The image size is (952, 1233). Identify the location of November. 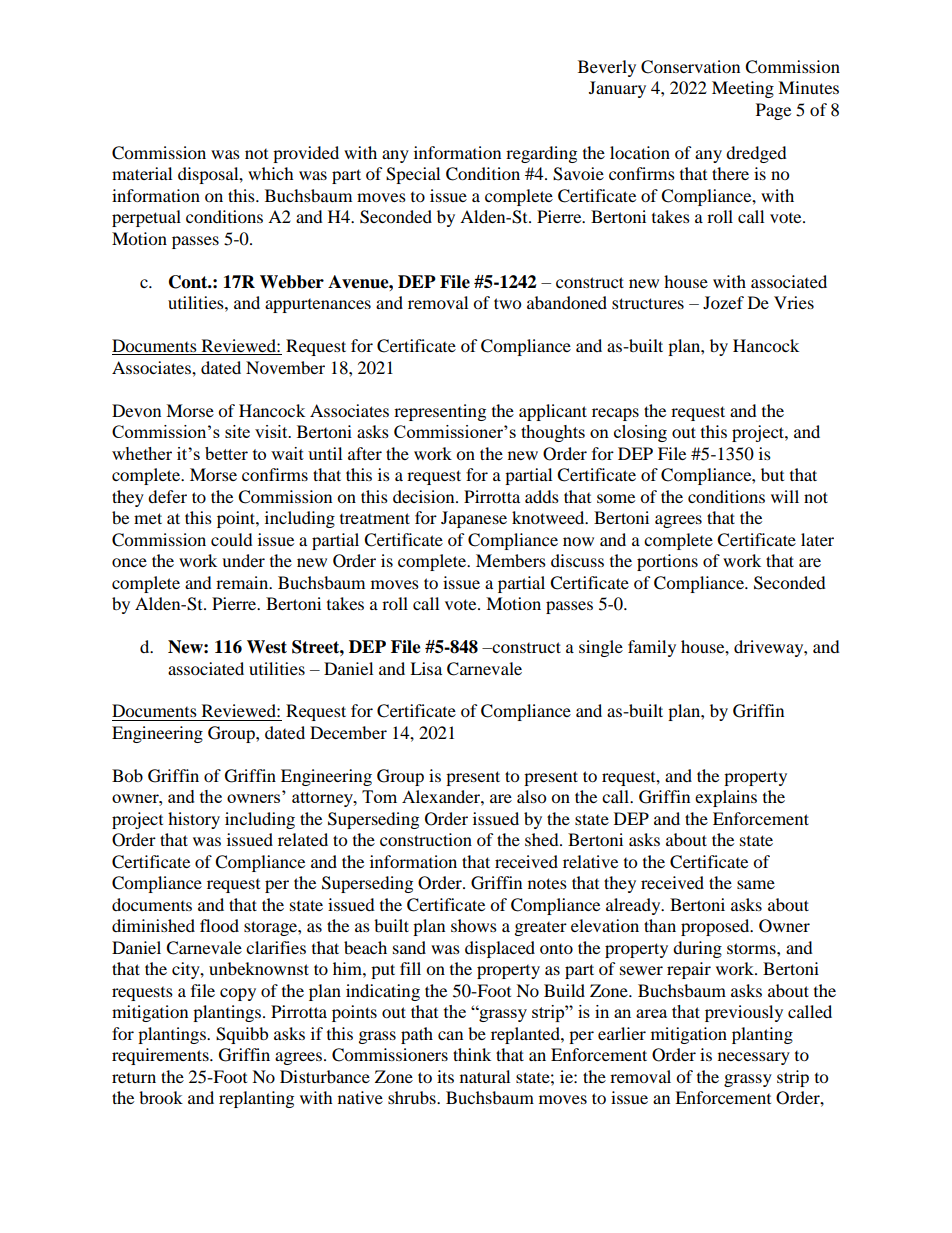
(285, 367).
